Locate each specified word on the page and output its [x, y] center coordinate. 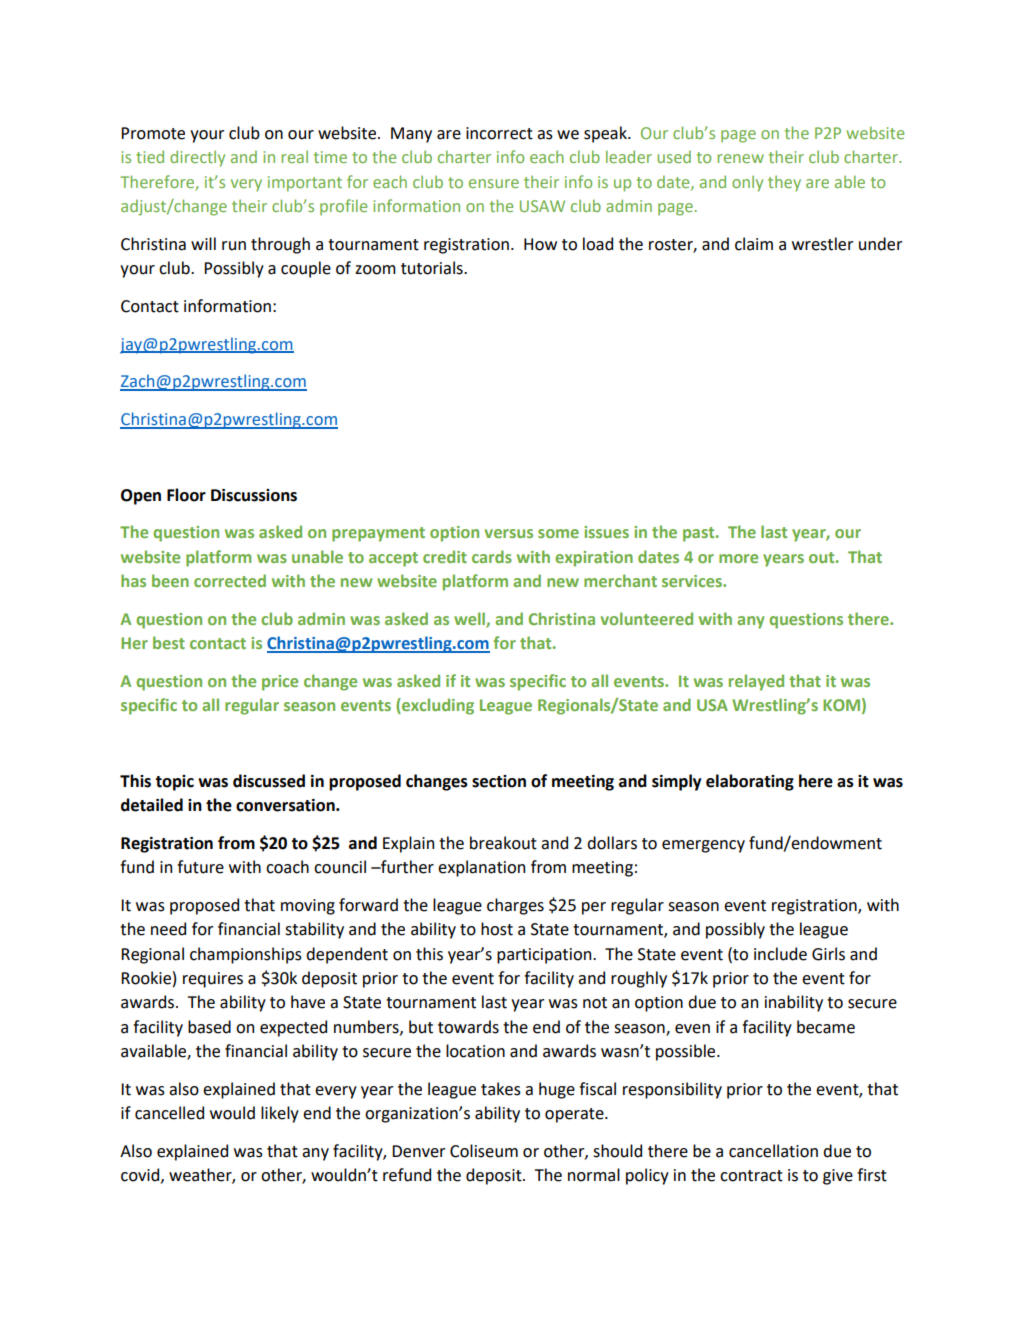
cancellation [773, 1151]
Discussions [254, 495]
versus [508, 533]
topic [174, 783]
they [784, 184]
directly [197, 158]
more [738, 558]
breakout [503, 843]
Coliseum [484, 1151]
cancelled [169, 1113]
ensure [494, 183]
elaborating [750, 782]
